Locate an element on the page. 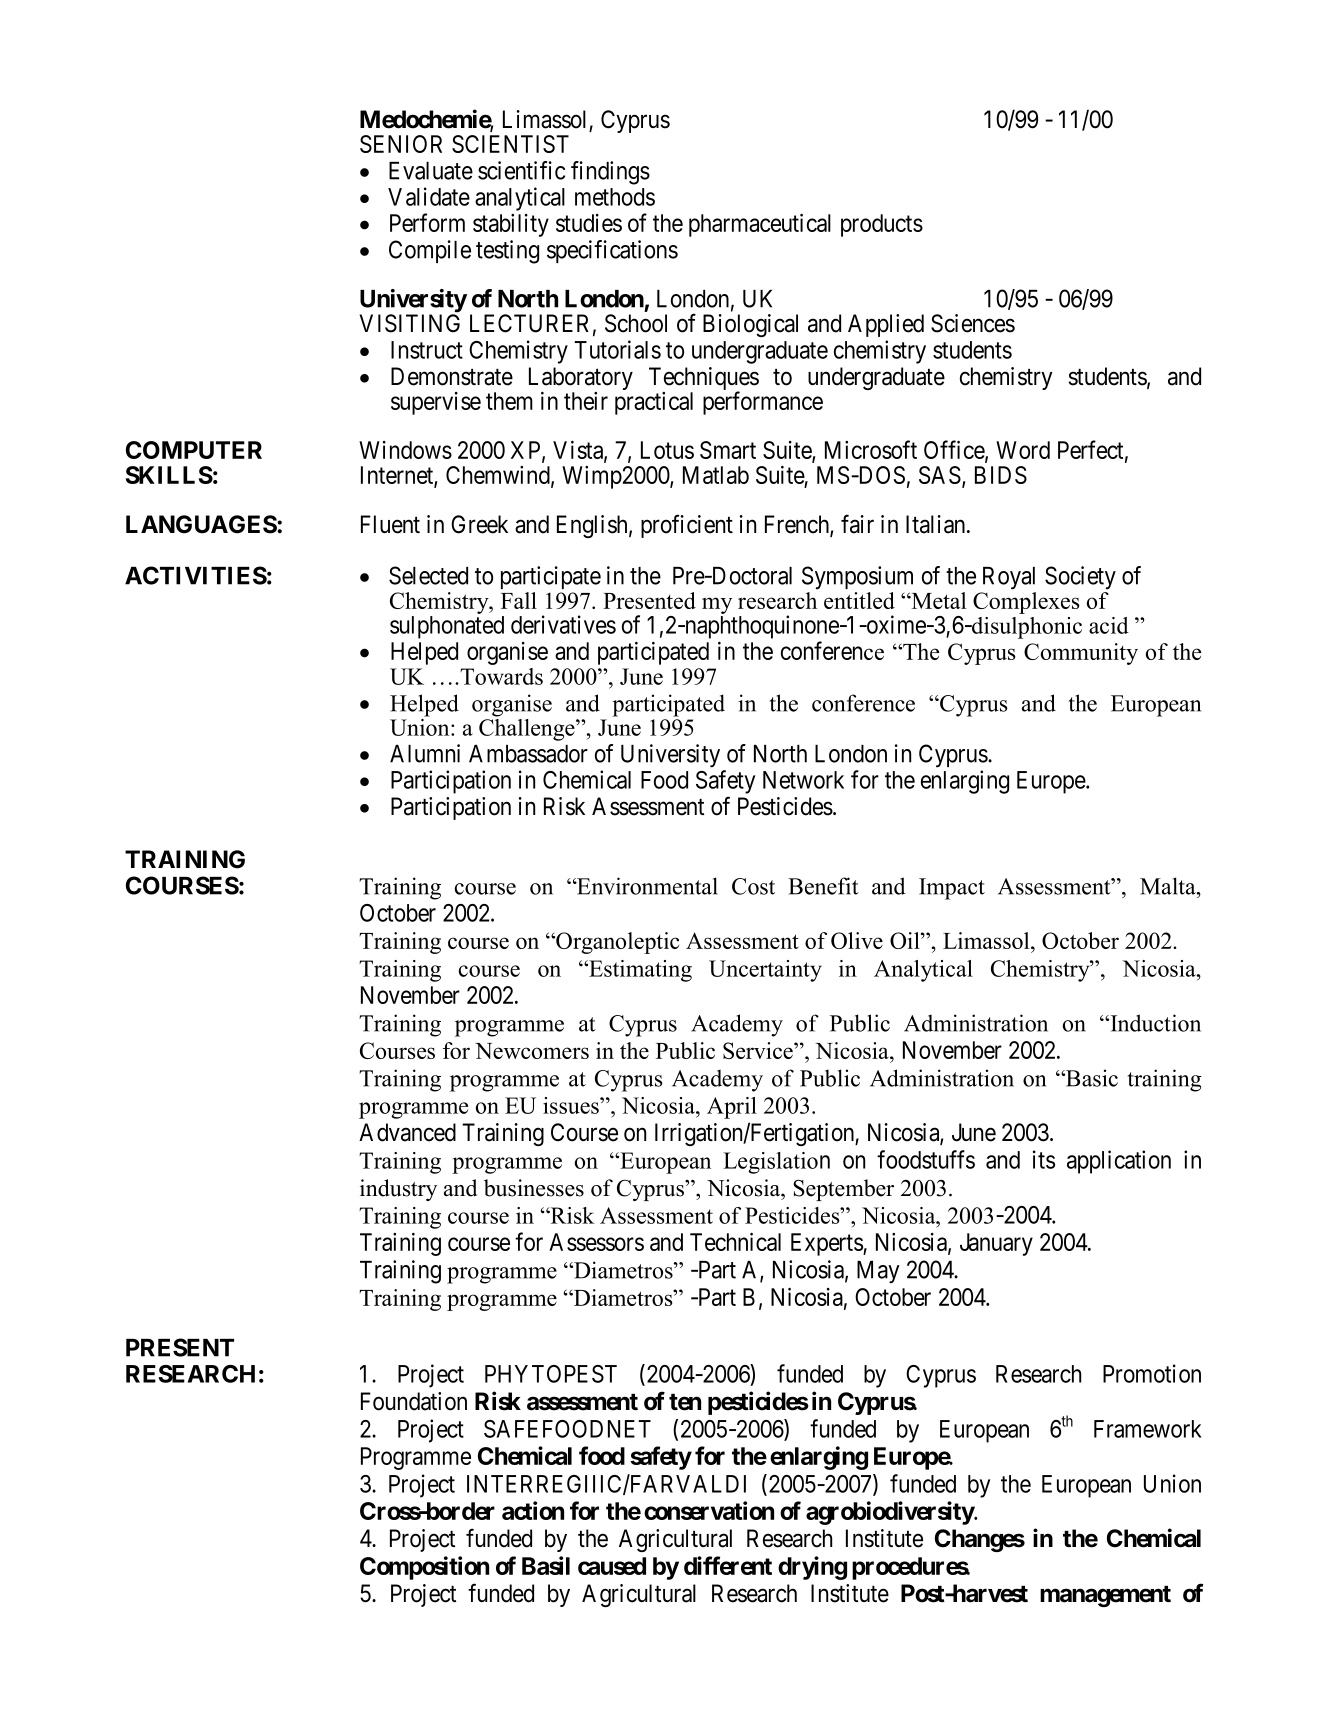  Community is located at coordinates (1081, 654).
